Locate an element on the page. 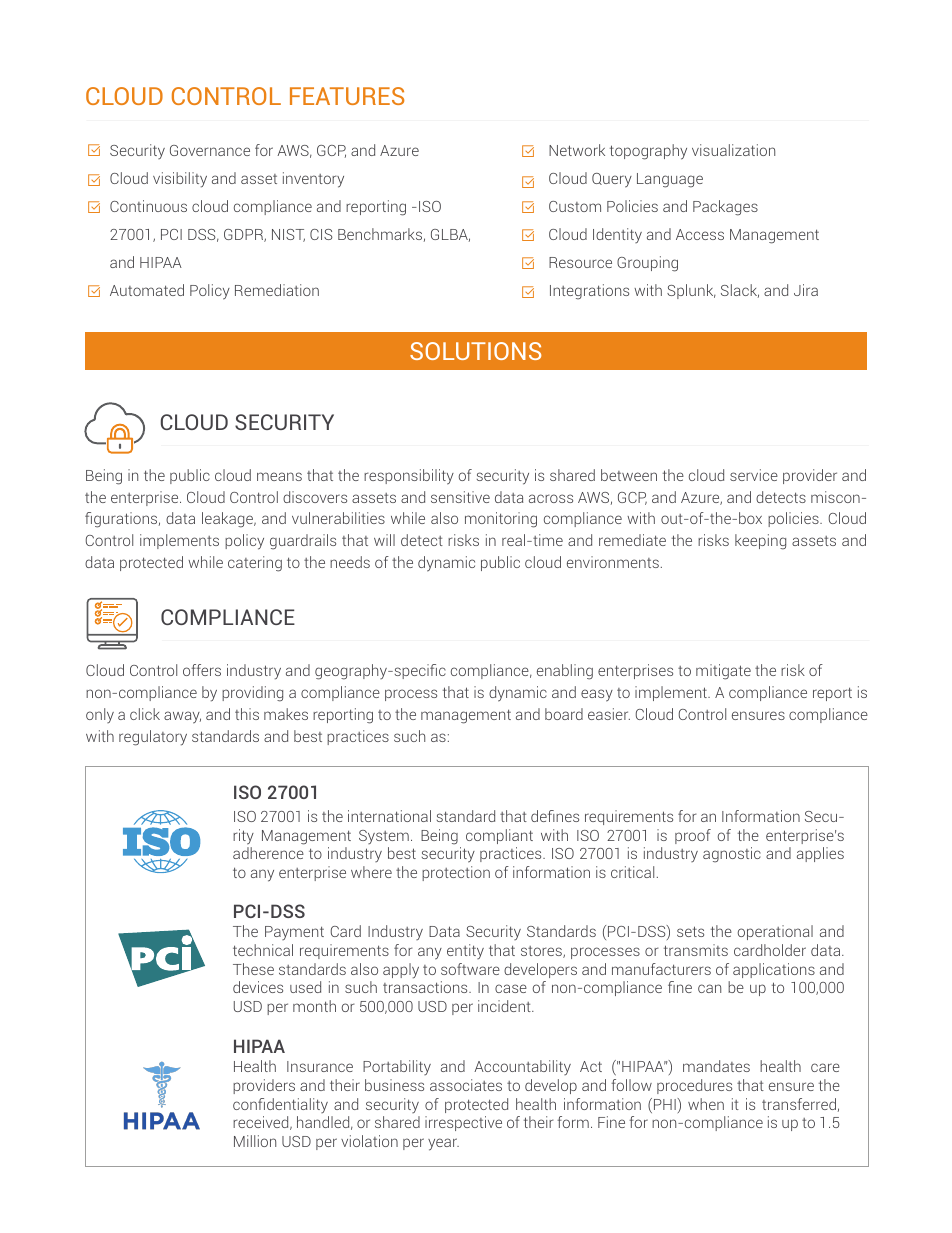 The width and height of the image is (952, 1233). Million is located at coordinates (255, 1141).
